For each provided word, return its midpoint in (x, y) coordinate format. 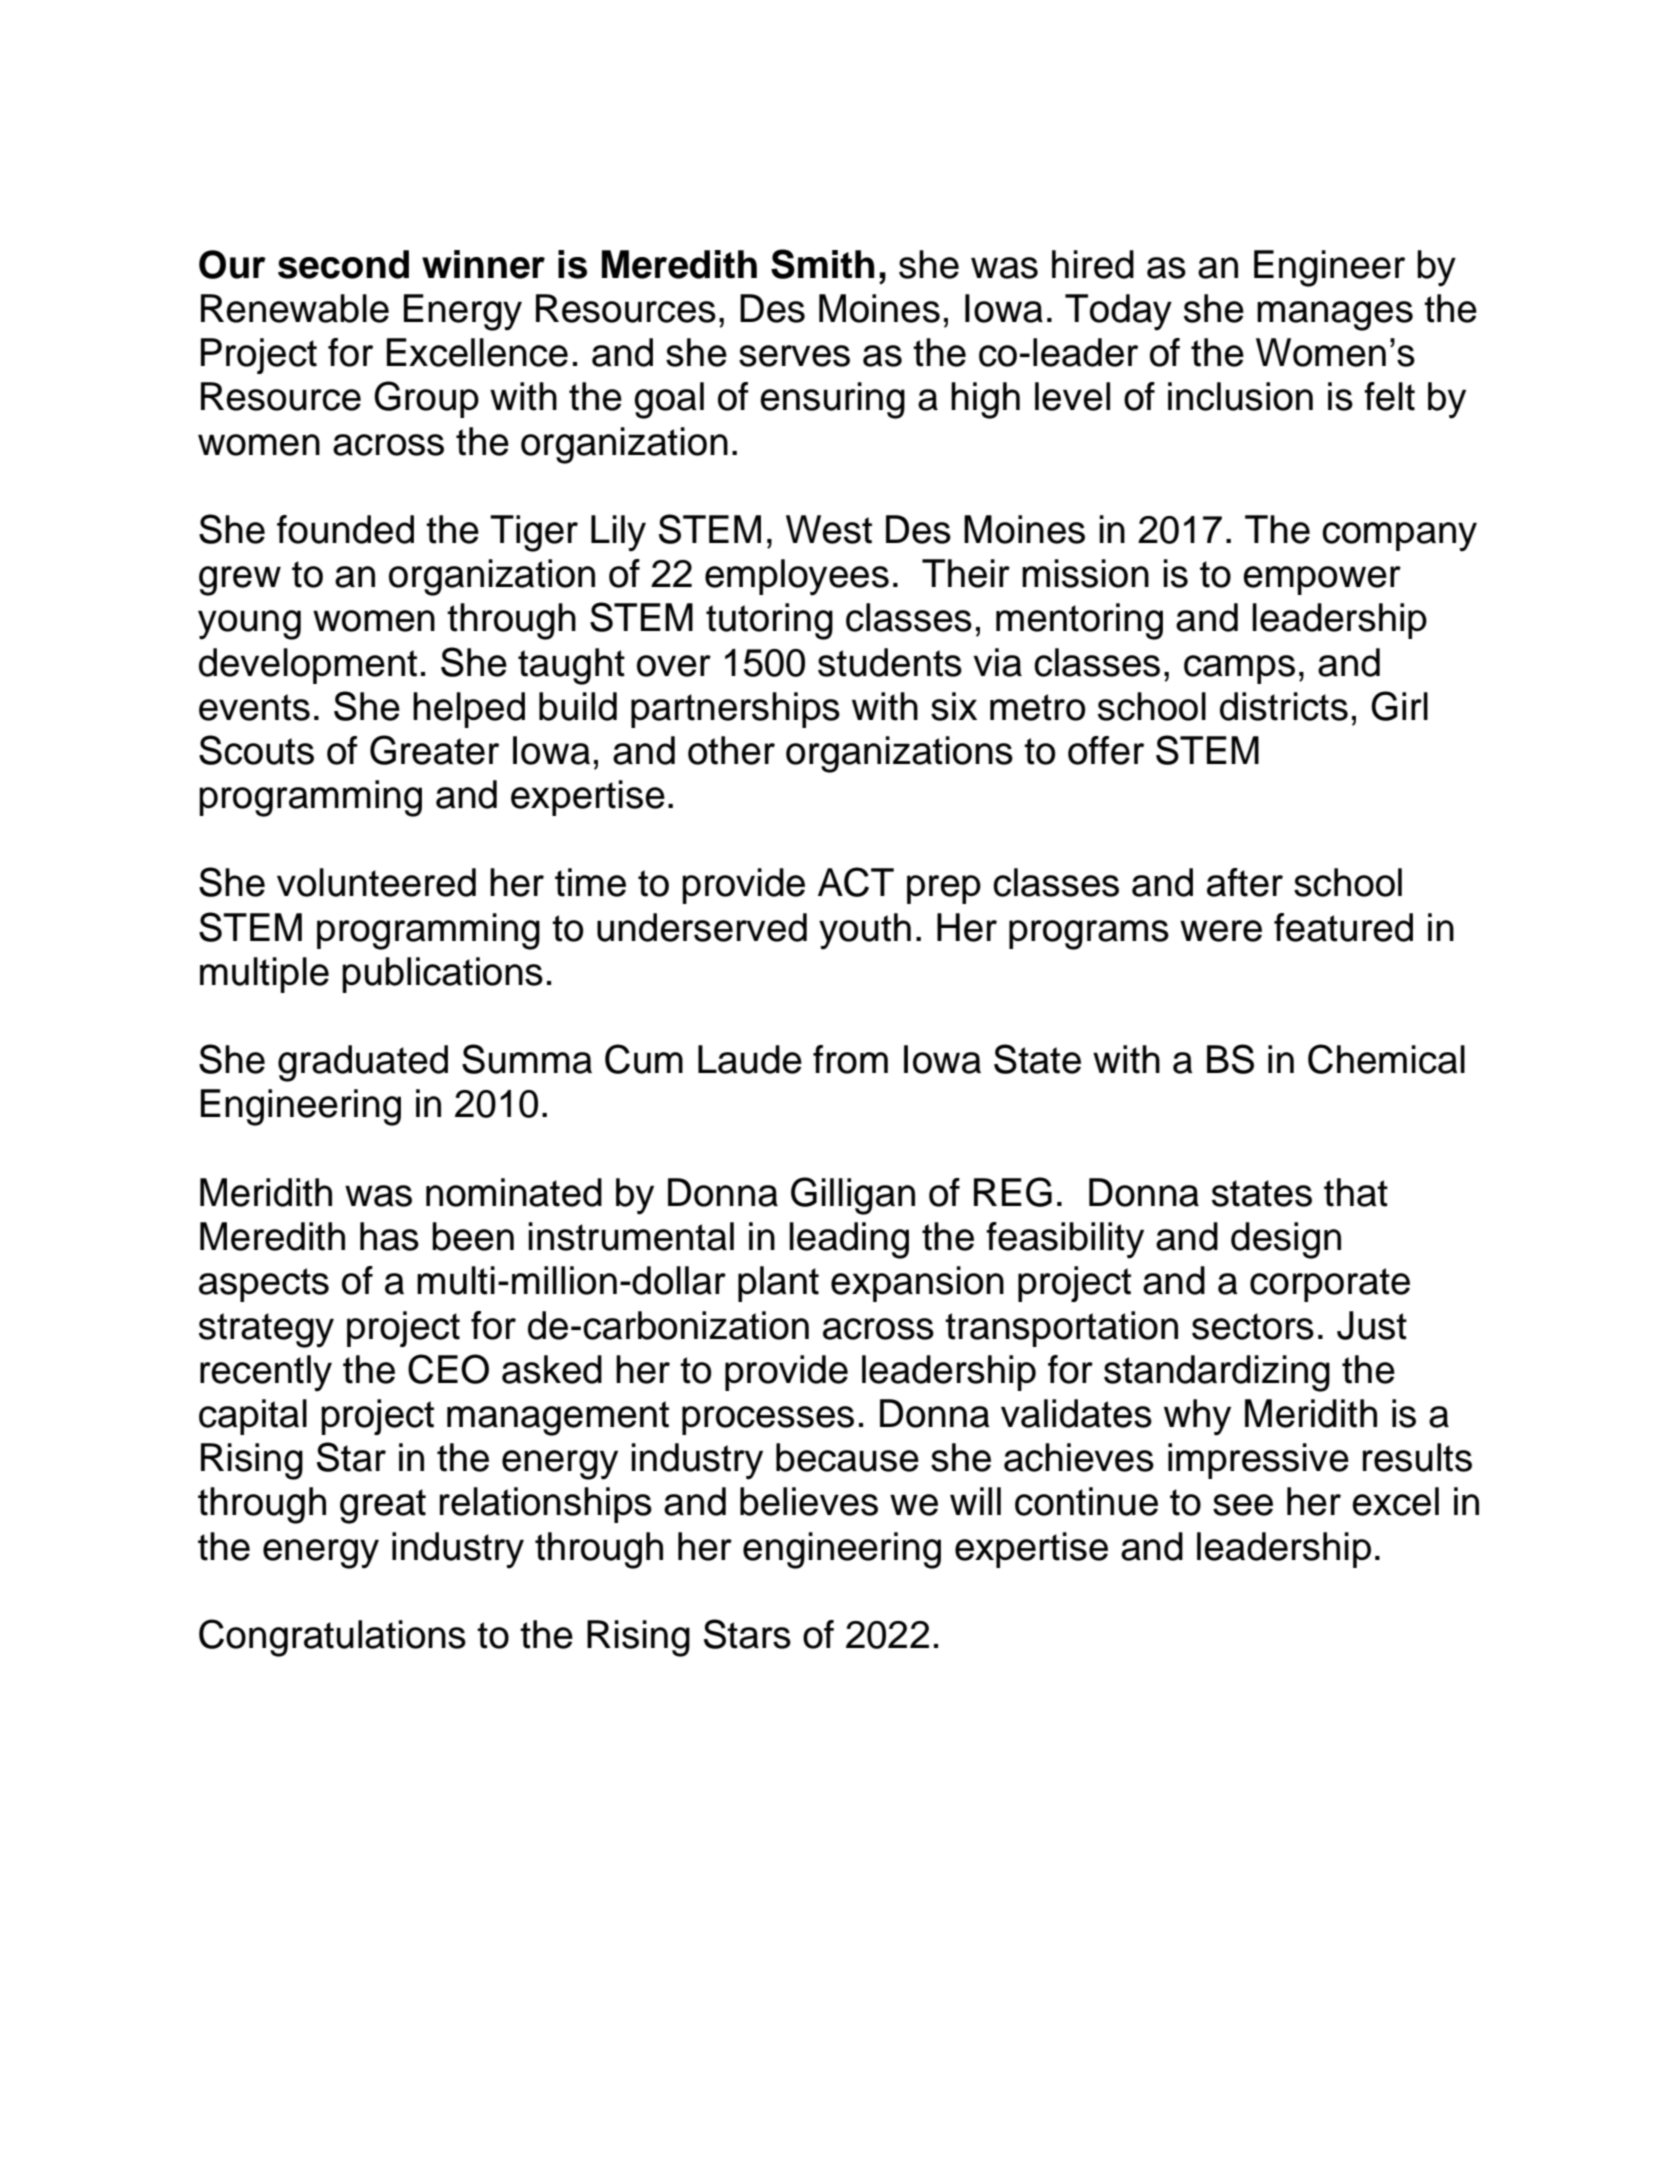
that (1356, 1192)
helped (469, 710)
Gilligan (853, 1196)
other (731, 750)
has (389, 1236)
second (343, 264)
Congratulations (332, 1638)
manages (1335, 316)
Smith (822, 264)
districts (1284, 706)
